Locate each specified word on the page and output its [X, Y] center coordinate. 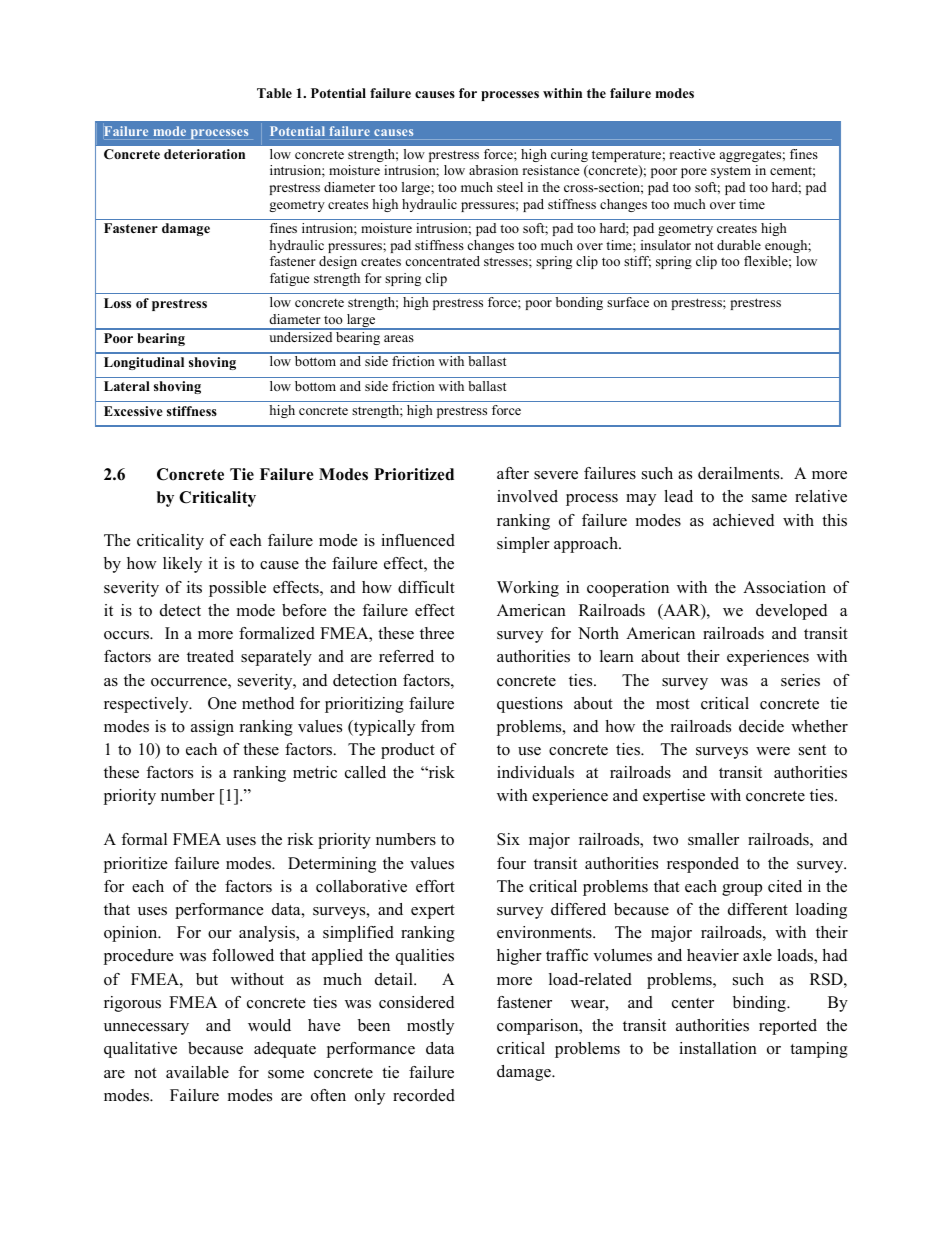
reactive [692, 154]
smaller [713, 839]
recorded [424, 1095]
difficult [426, 587]
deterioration [204, 154]
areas [399, 338]
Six [508, 839]
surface [628, 302]
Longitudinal [144, 363]
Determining [332, 865]
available [197, 1072]
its [194, 587]
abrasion [493, 170]
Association [784, 587]
